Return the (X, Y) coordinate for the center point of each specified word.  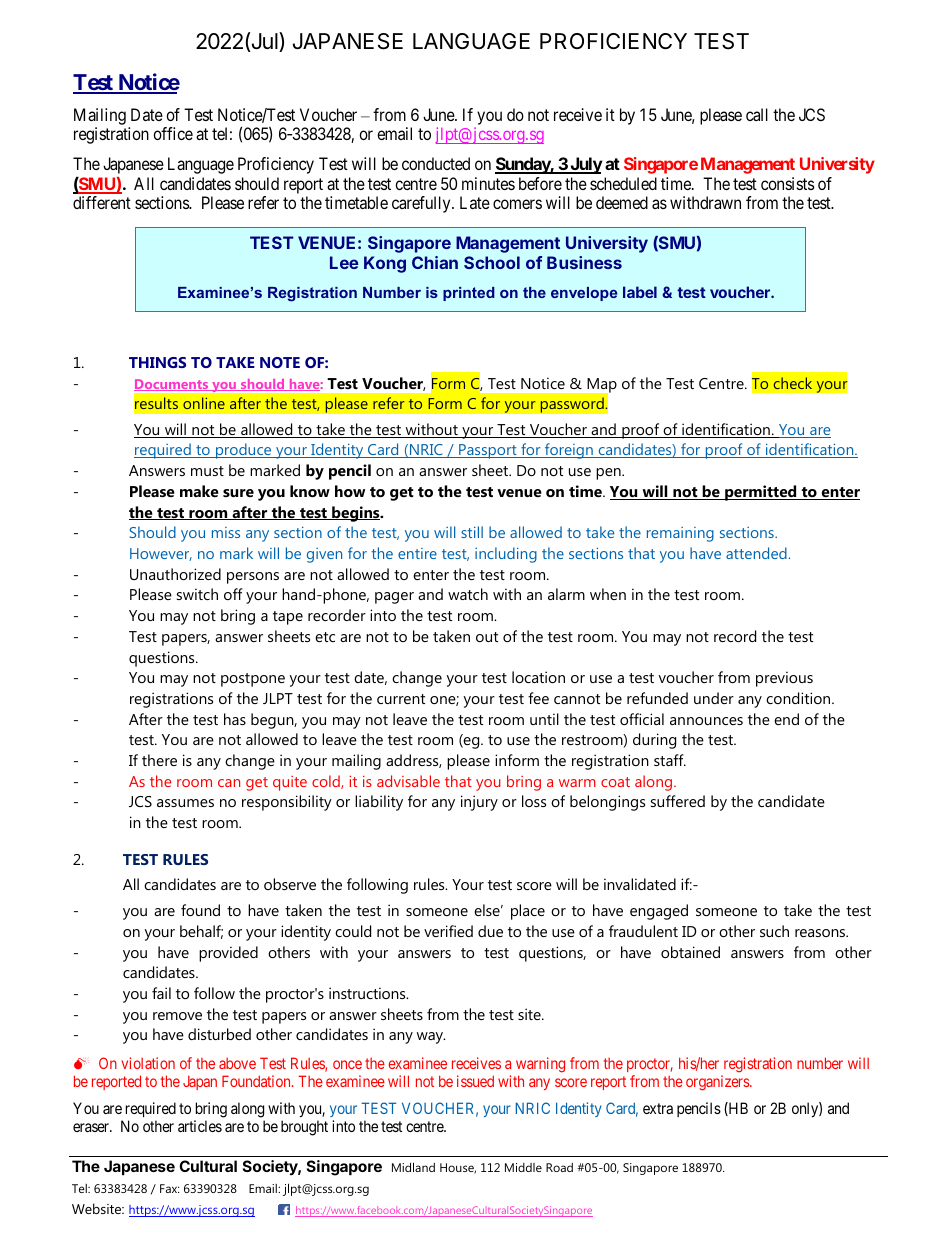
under (714, 698)
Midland (413, 1167)
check (793, 383)
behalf (201, 932)
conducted (436, 163)
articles (200, 1126)
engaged (659, 912)
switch (197, 594)
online (204, 403)
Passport (488, 451)
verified (448, 931)
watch (468, 594)
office (173, 133)
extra (658, 1108)
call (757, 114)
